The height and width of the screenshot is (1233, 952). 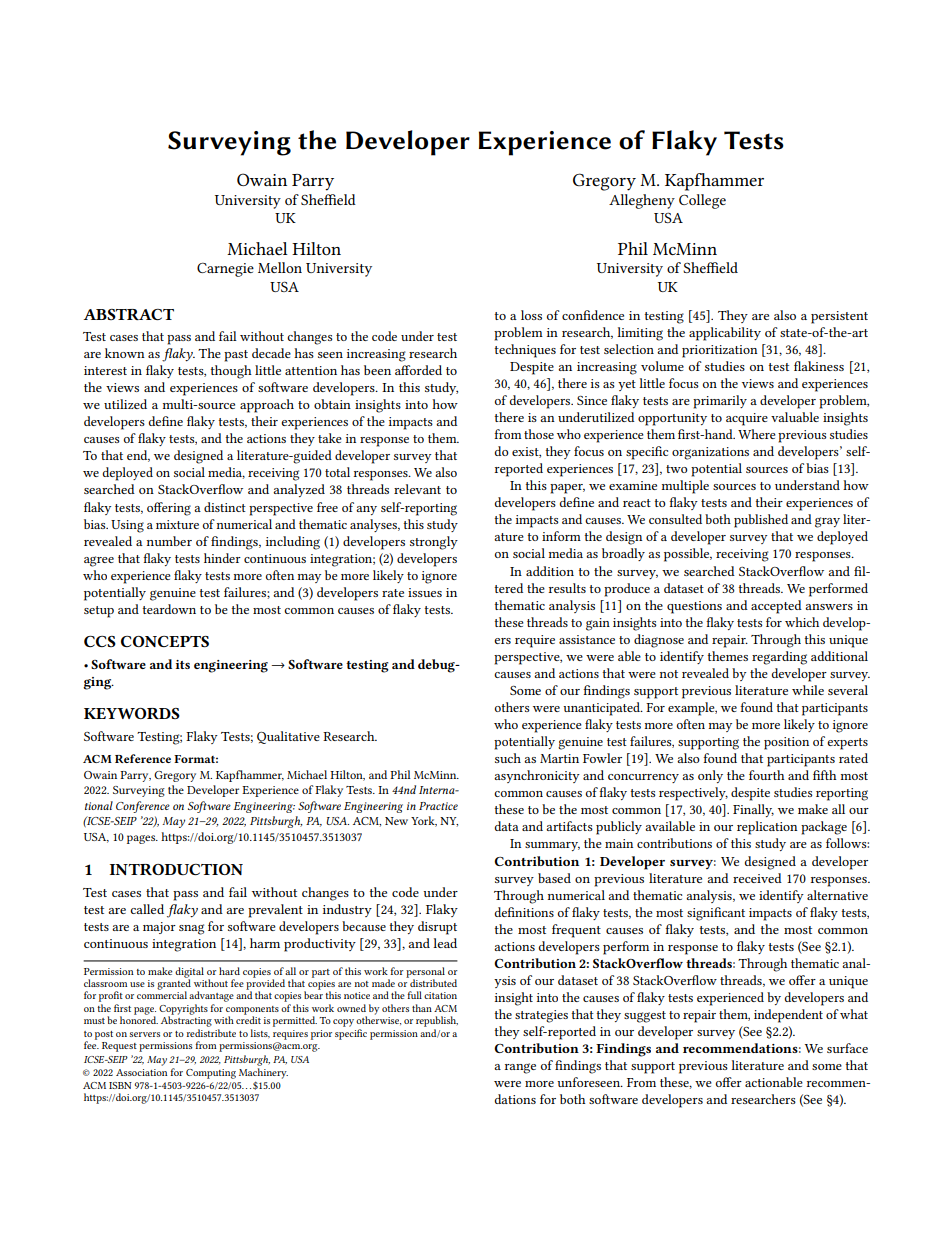 What do you see at coordinates (225, 270) in the screenshot?
I see `Carnegie` at bounding box center [225, 270].
